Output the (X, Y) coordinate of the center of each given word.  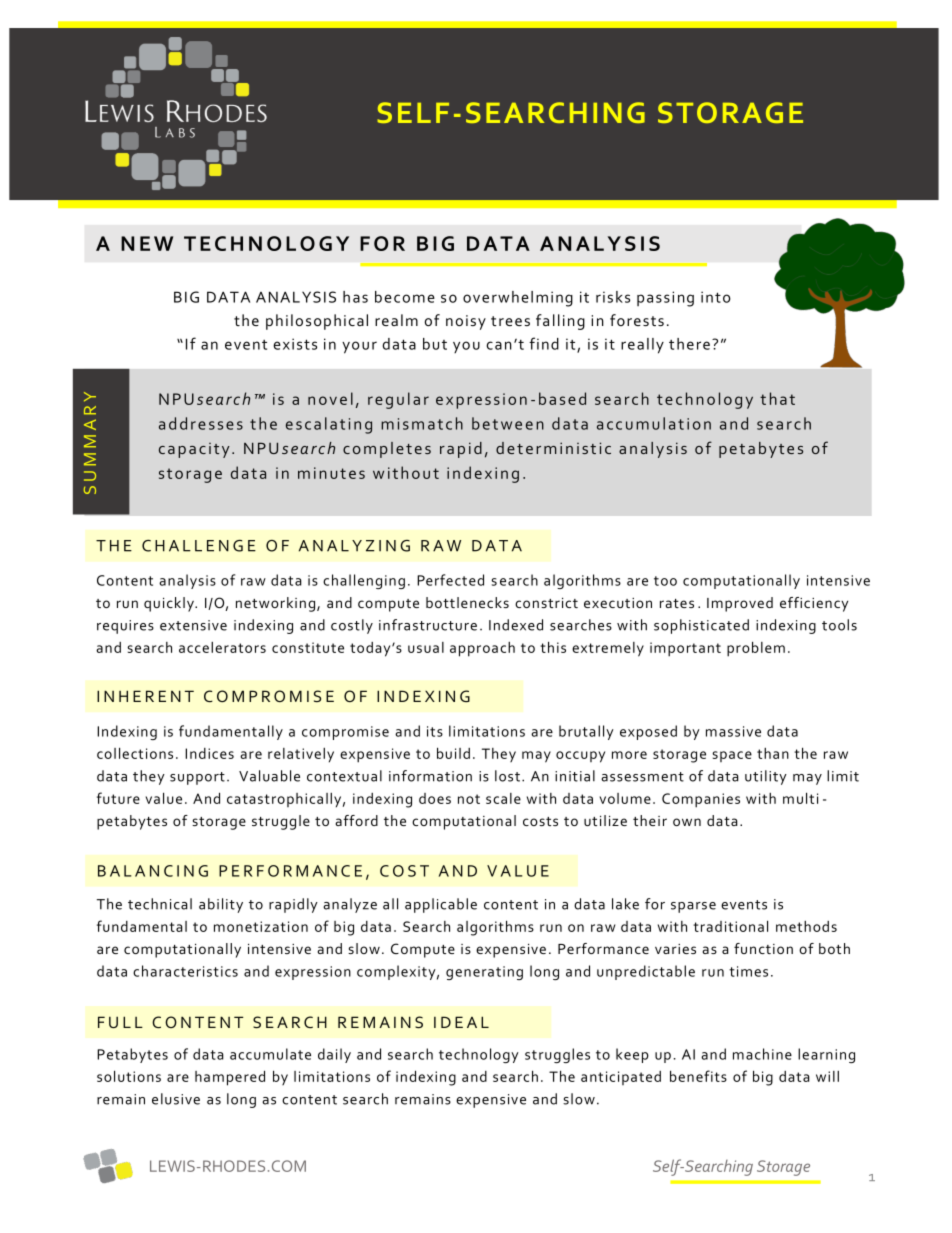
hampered (230, 1078)
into (716, 297)
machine (762, 1054)
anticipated (621, 1078)
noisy (466, 322)
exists (295, 344)
